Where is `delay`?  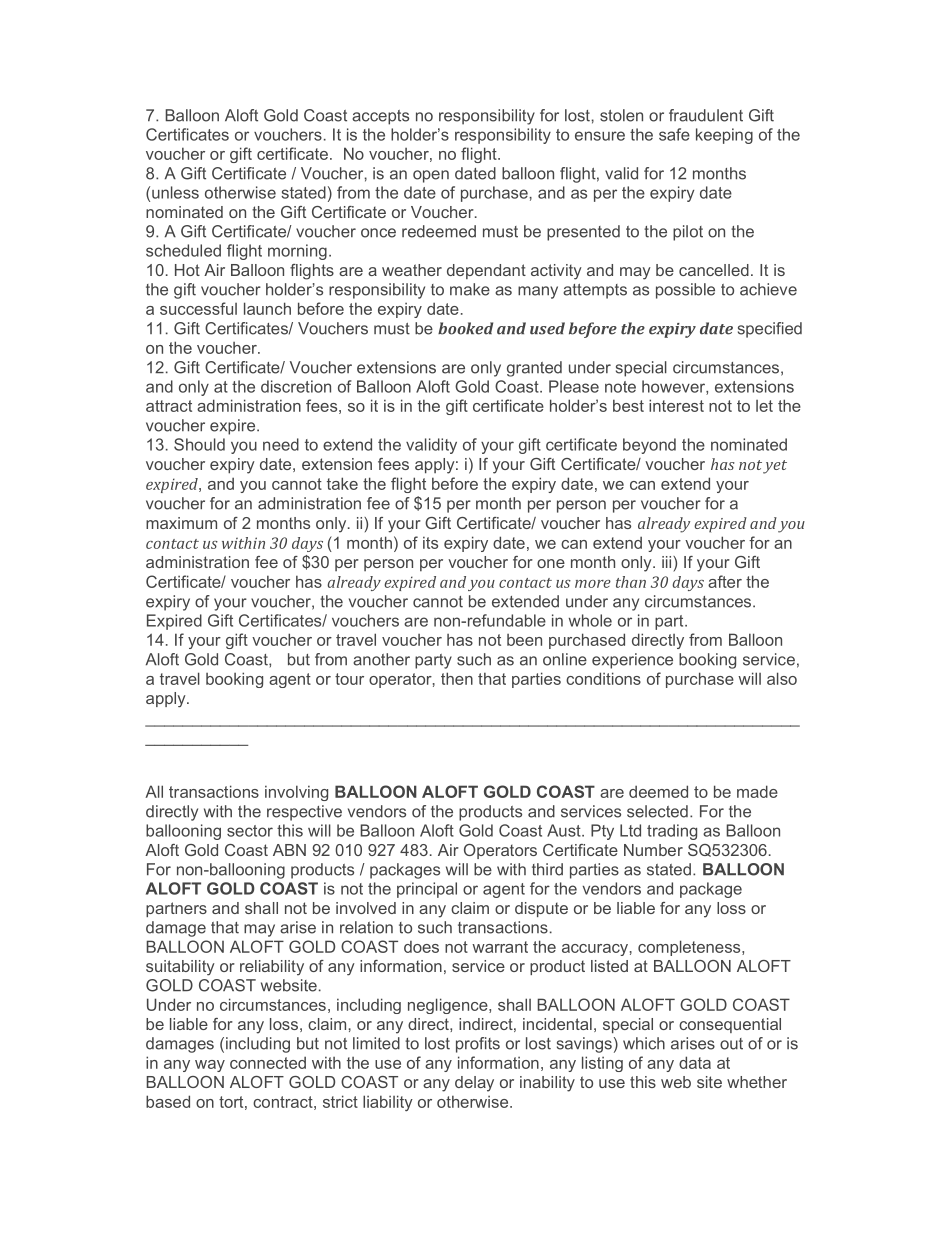 delay is located at coordinates (474, 1084).
